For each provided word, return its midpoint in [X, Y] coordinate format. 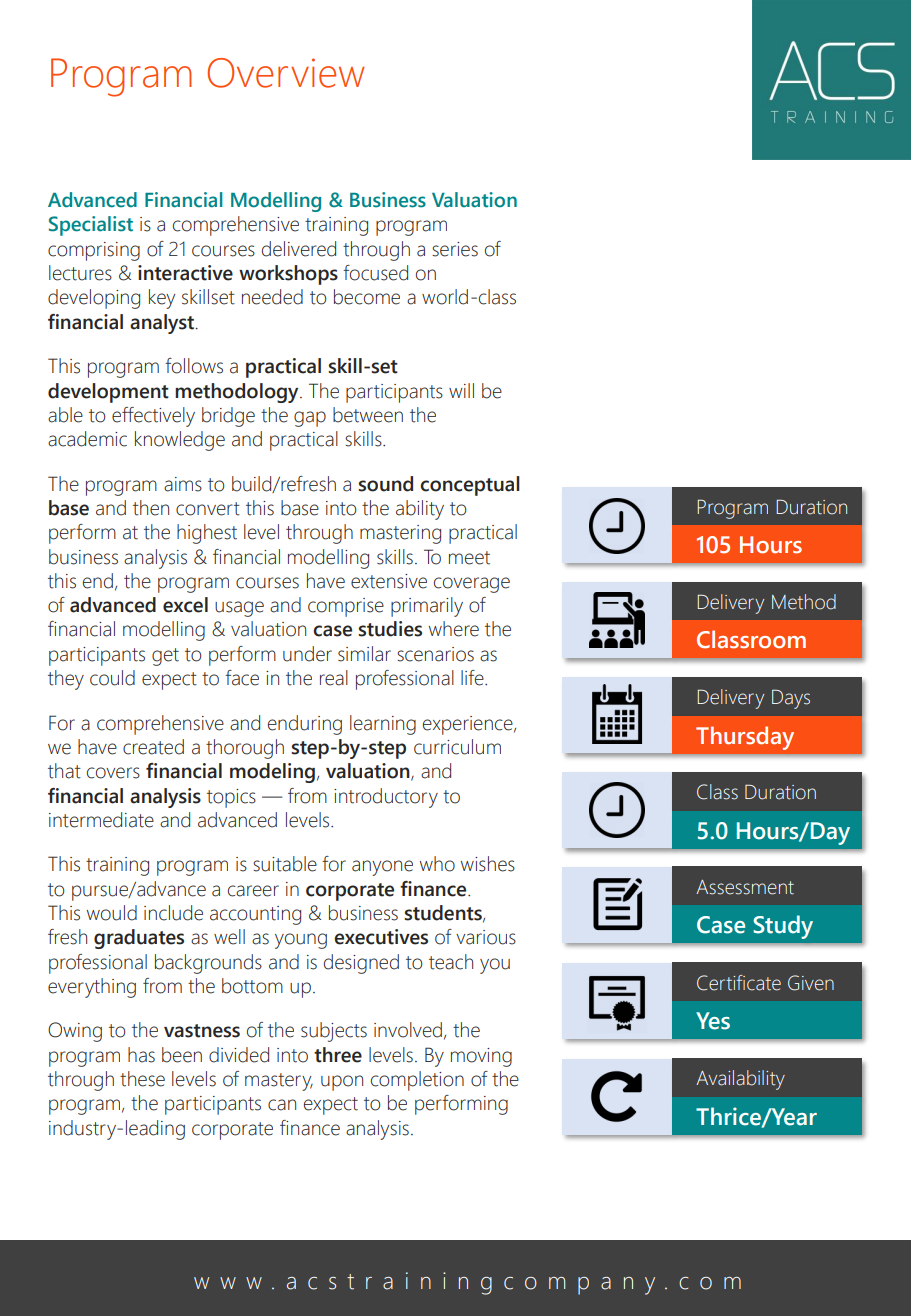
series [455, 249]
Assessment [745, 887]
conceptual [470, 486]
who [437, 864]
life [473, 678]
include [173, 913]
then [151, 508]
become [367, 297]
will [461, 390]
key [162, 299]
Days [791, 699]
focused [375, 273]
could [112, 678]
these [142, 1079]
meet [469, 558]
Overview [285, 73]
